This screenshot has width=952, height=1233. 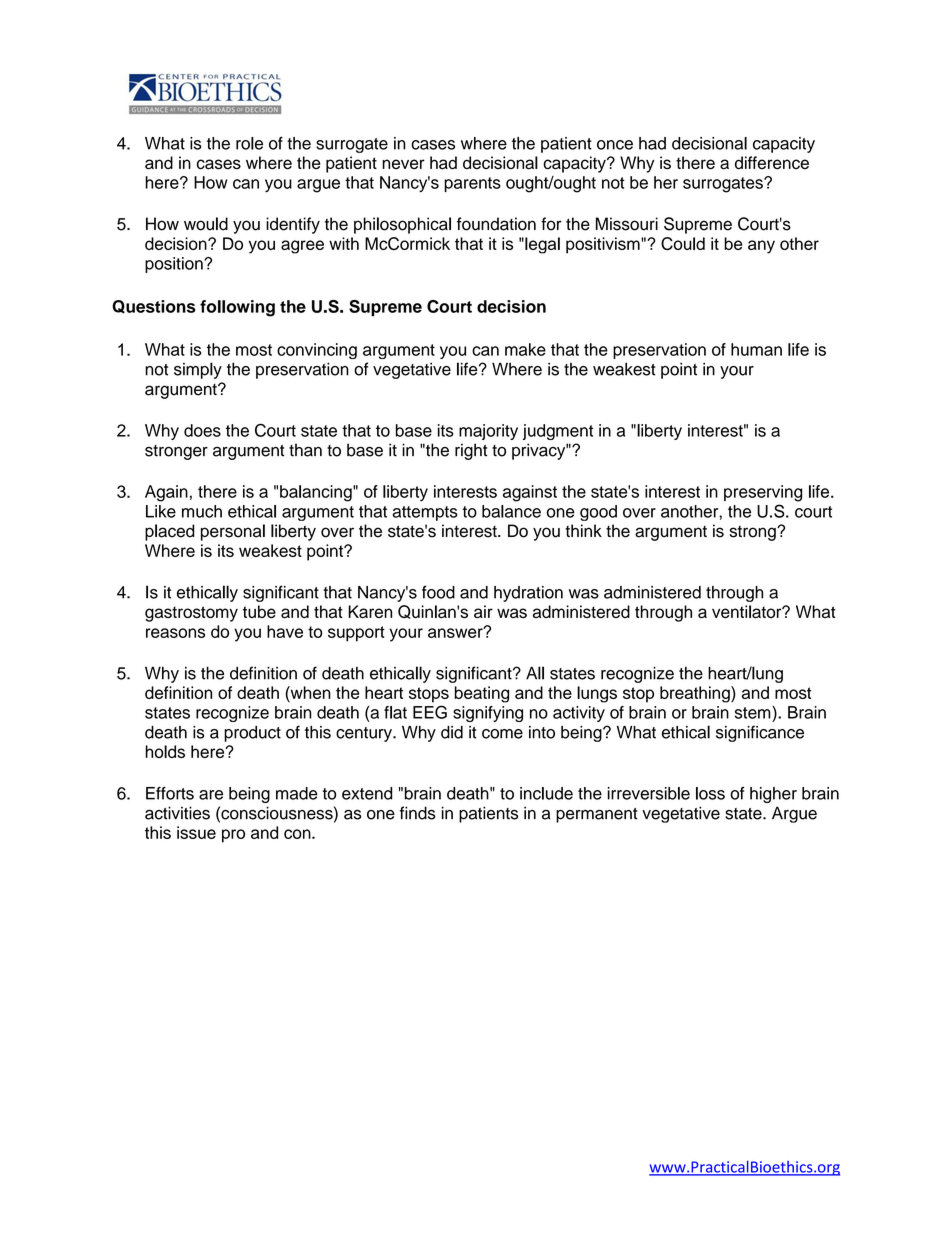 What do you see at coordinates (583, 530) in the screenshot?
I see `think` at bounding box center [583, 530].
